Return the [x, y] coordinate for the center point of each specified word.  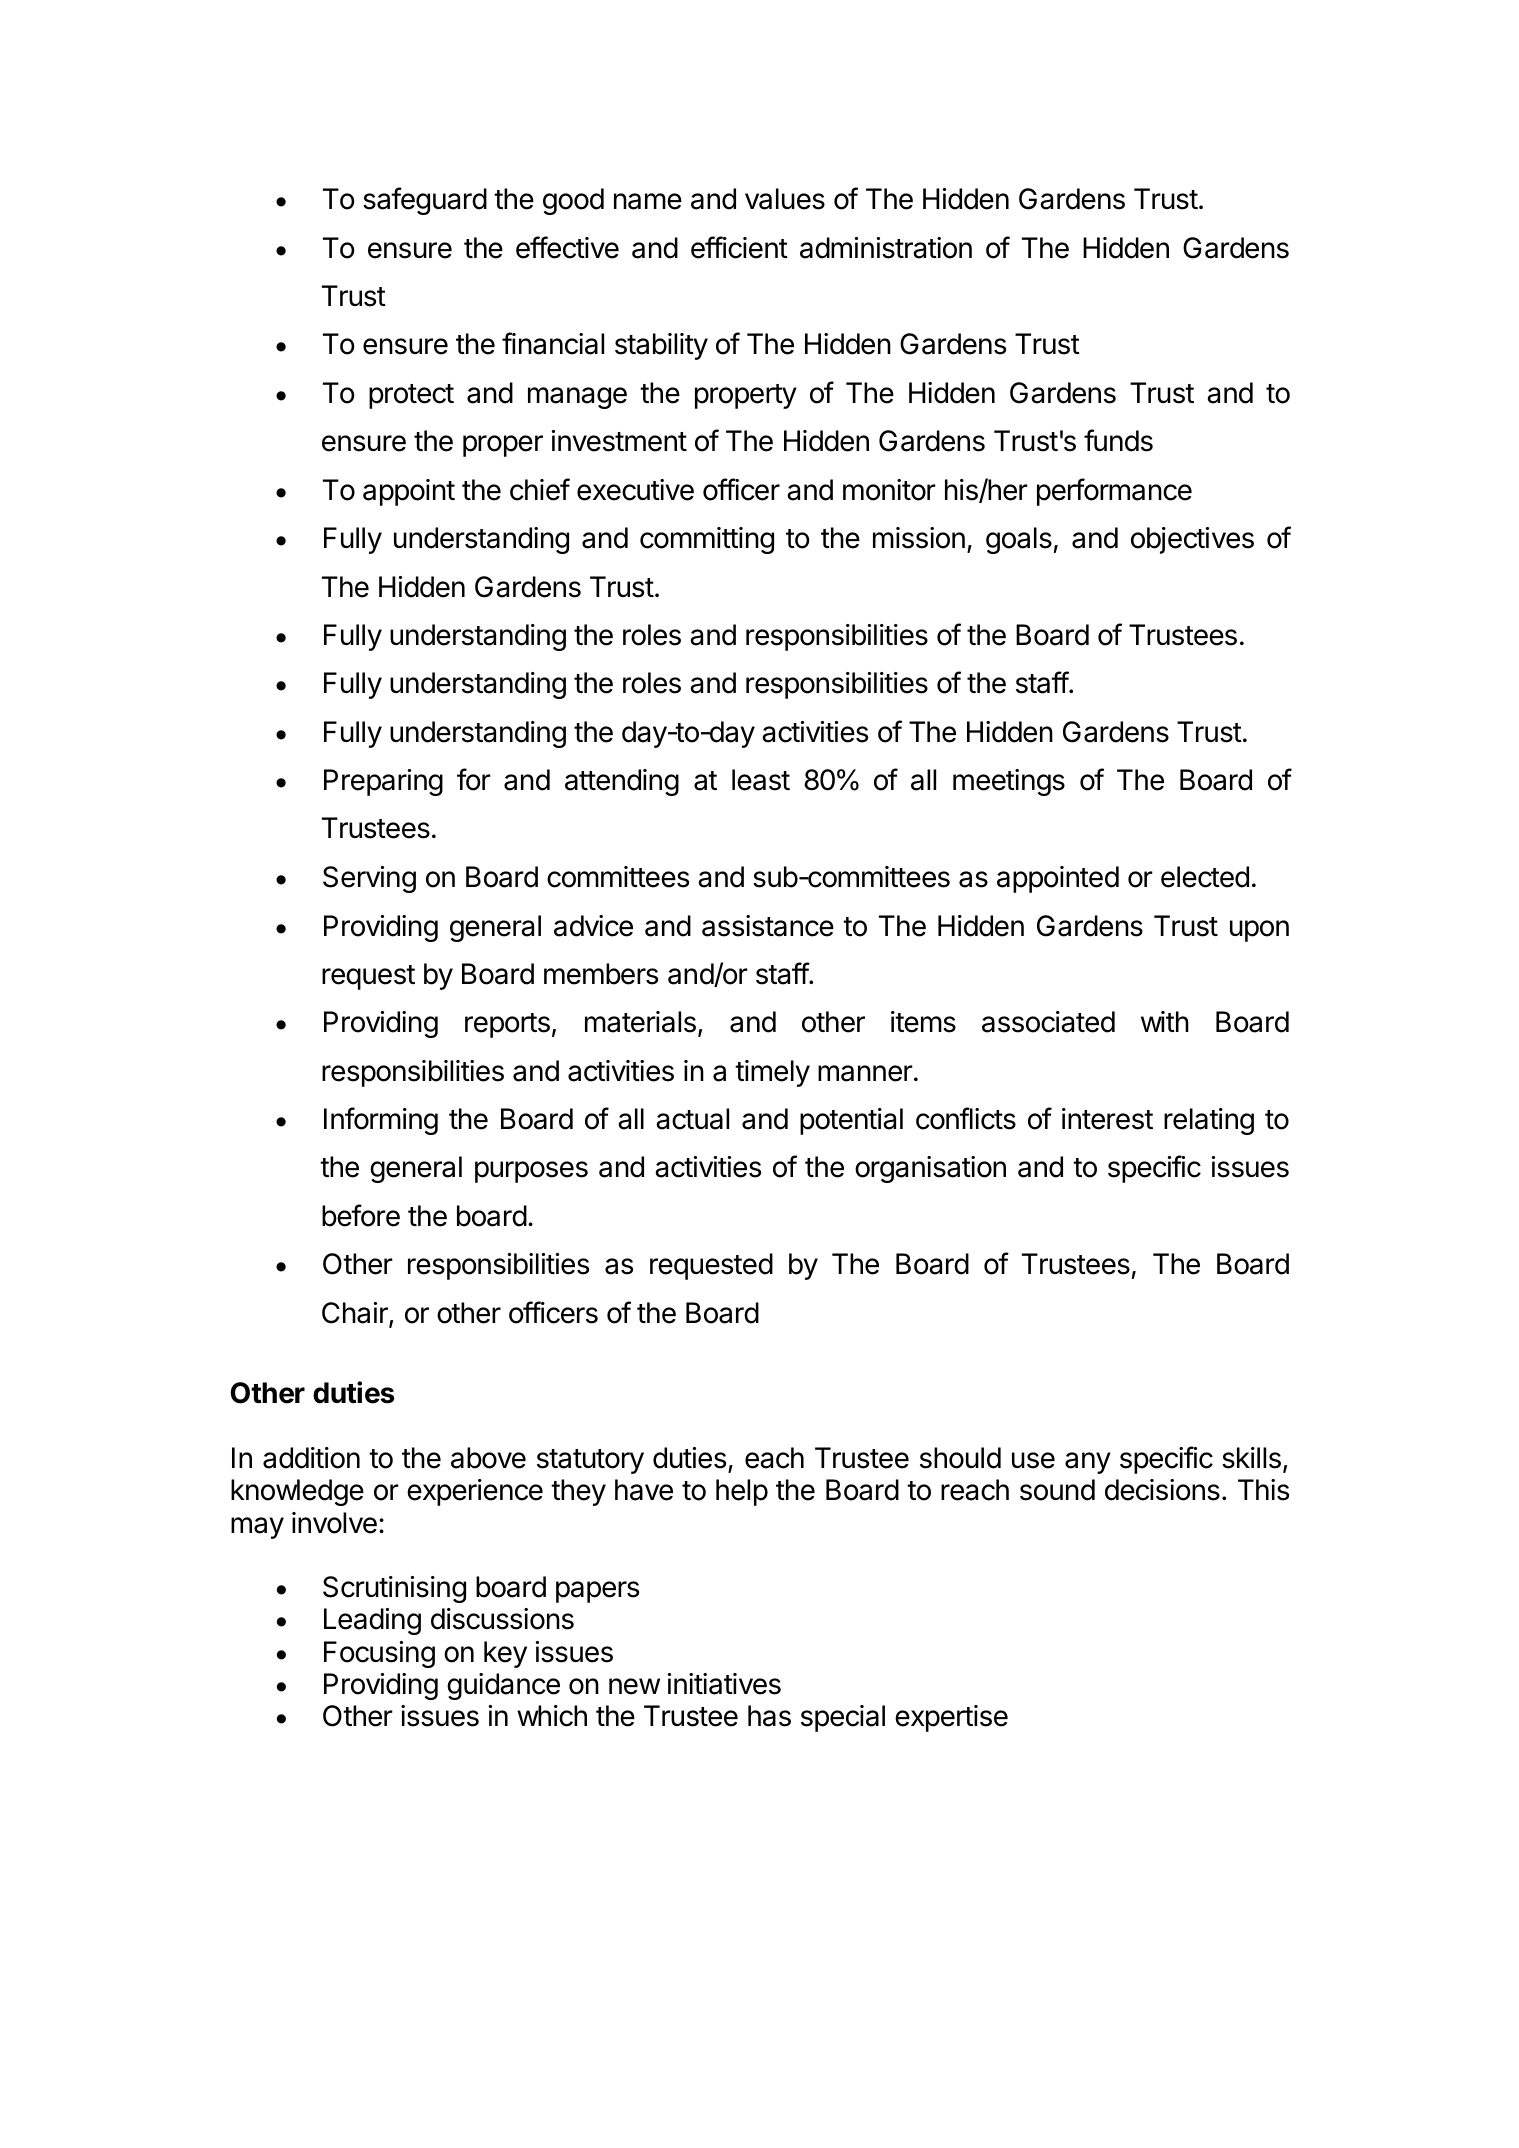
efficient [739, 247]
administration [886, 248]
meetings [1009, 782]
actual [692, 1119]
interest [1107, 1119]
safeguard [425, 201]
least [761, 780]
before [361, 1215]
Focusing [379, 1654]
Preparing [383, 782]
